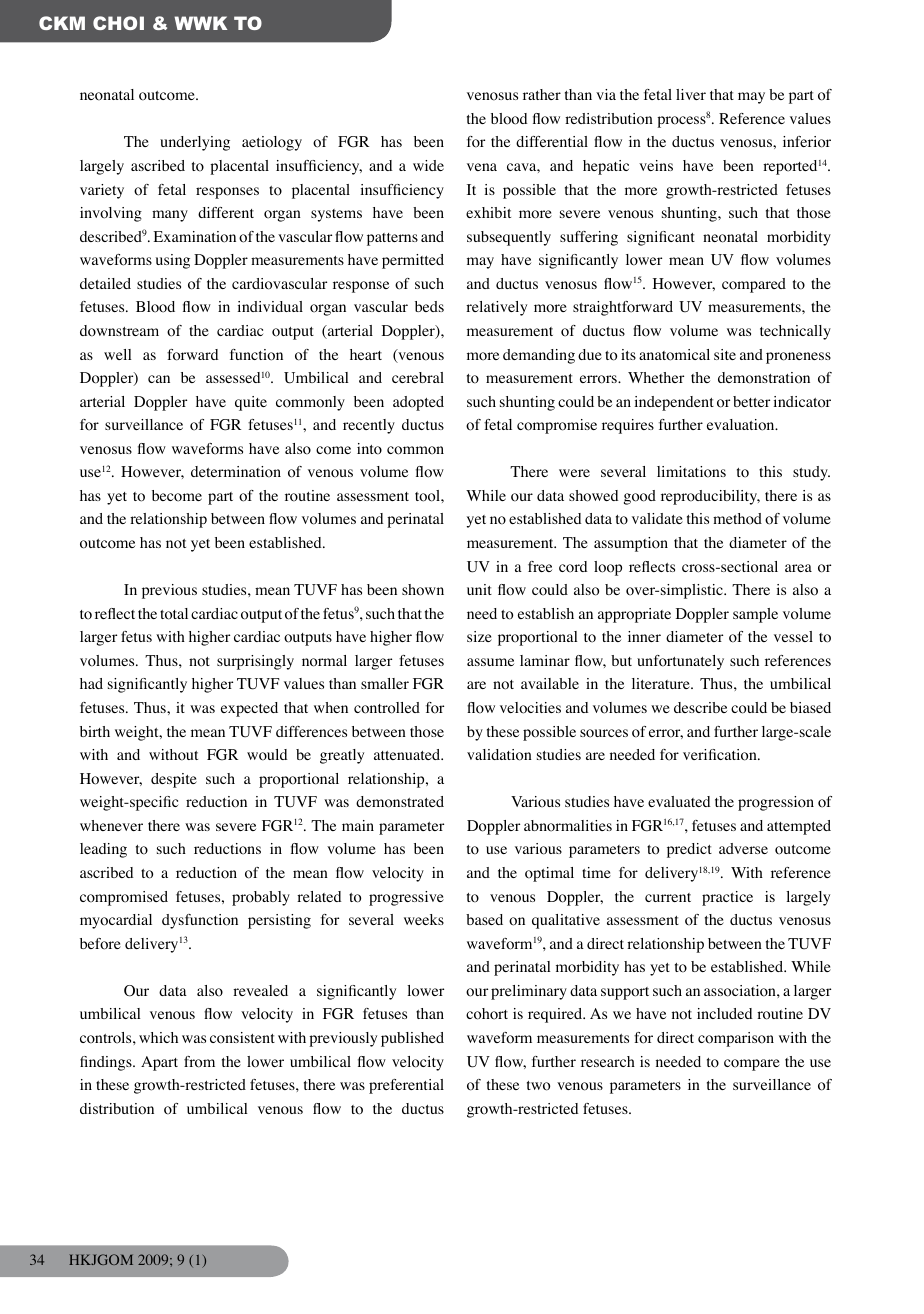  What do you see at coordinates (118, 23) in the screenshot?
I see `CHOI` at bounding box center [118, 23].
